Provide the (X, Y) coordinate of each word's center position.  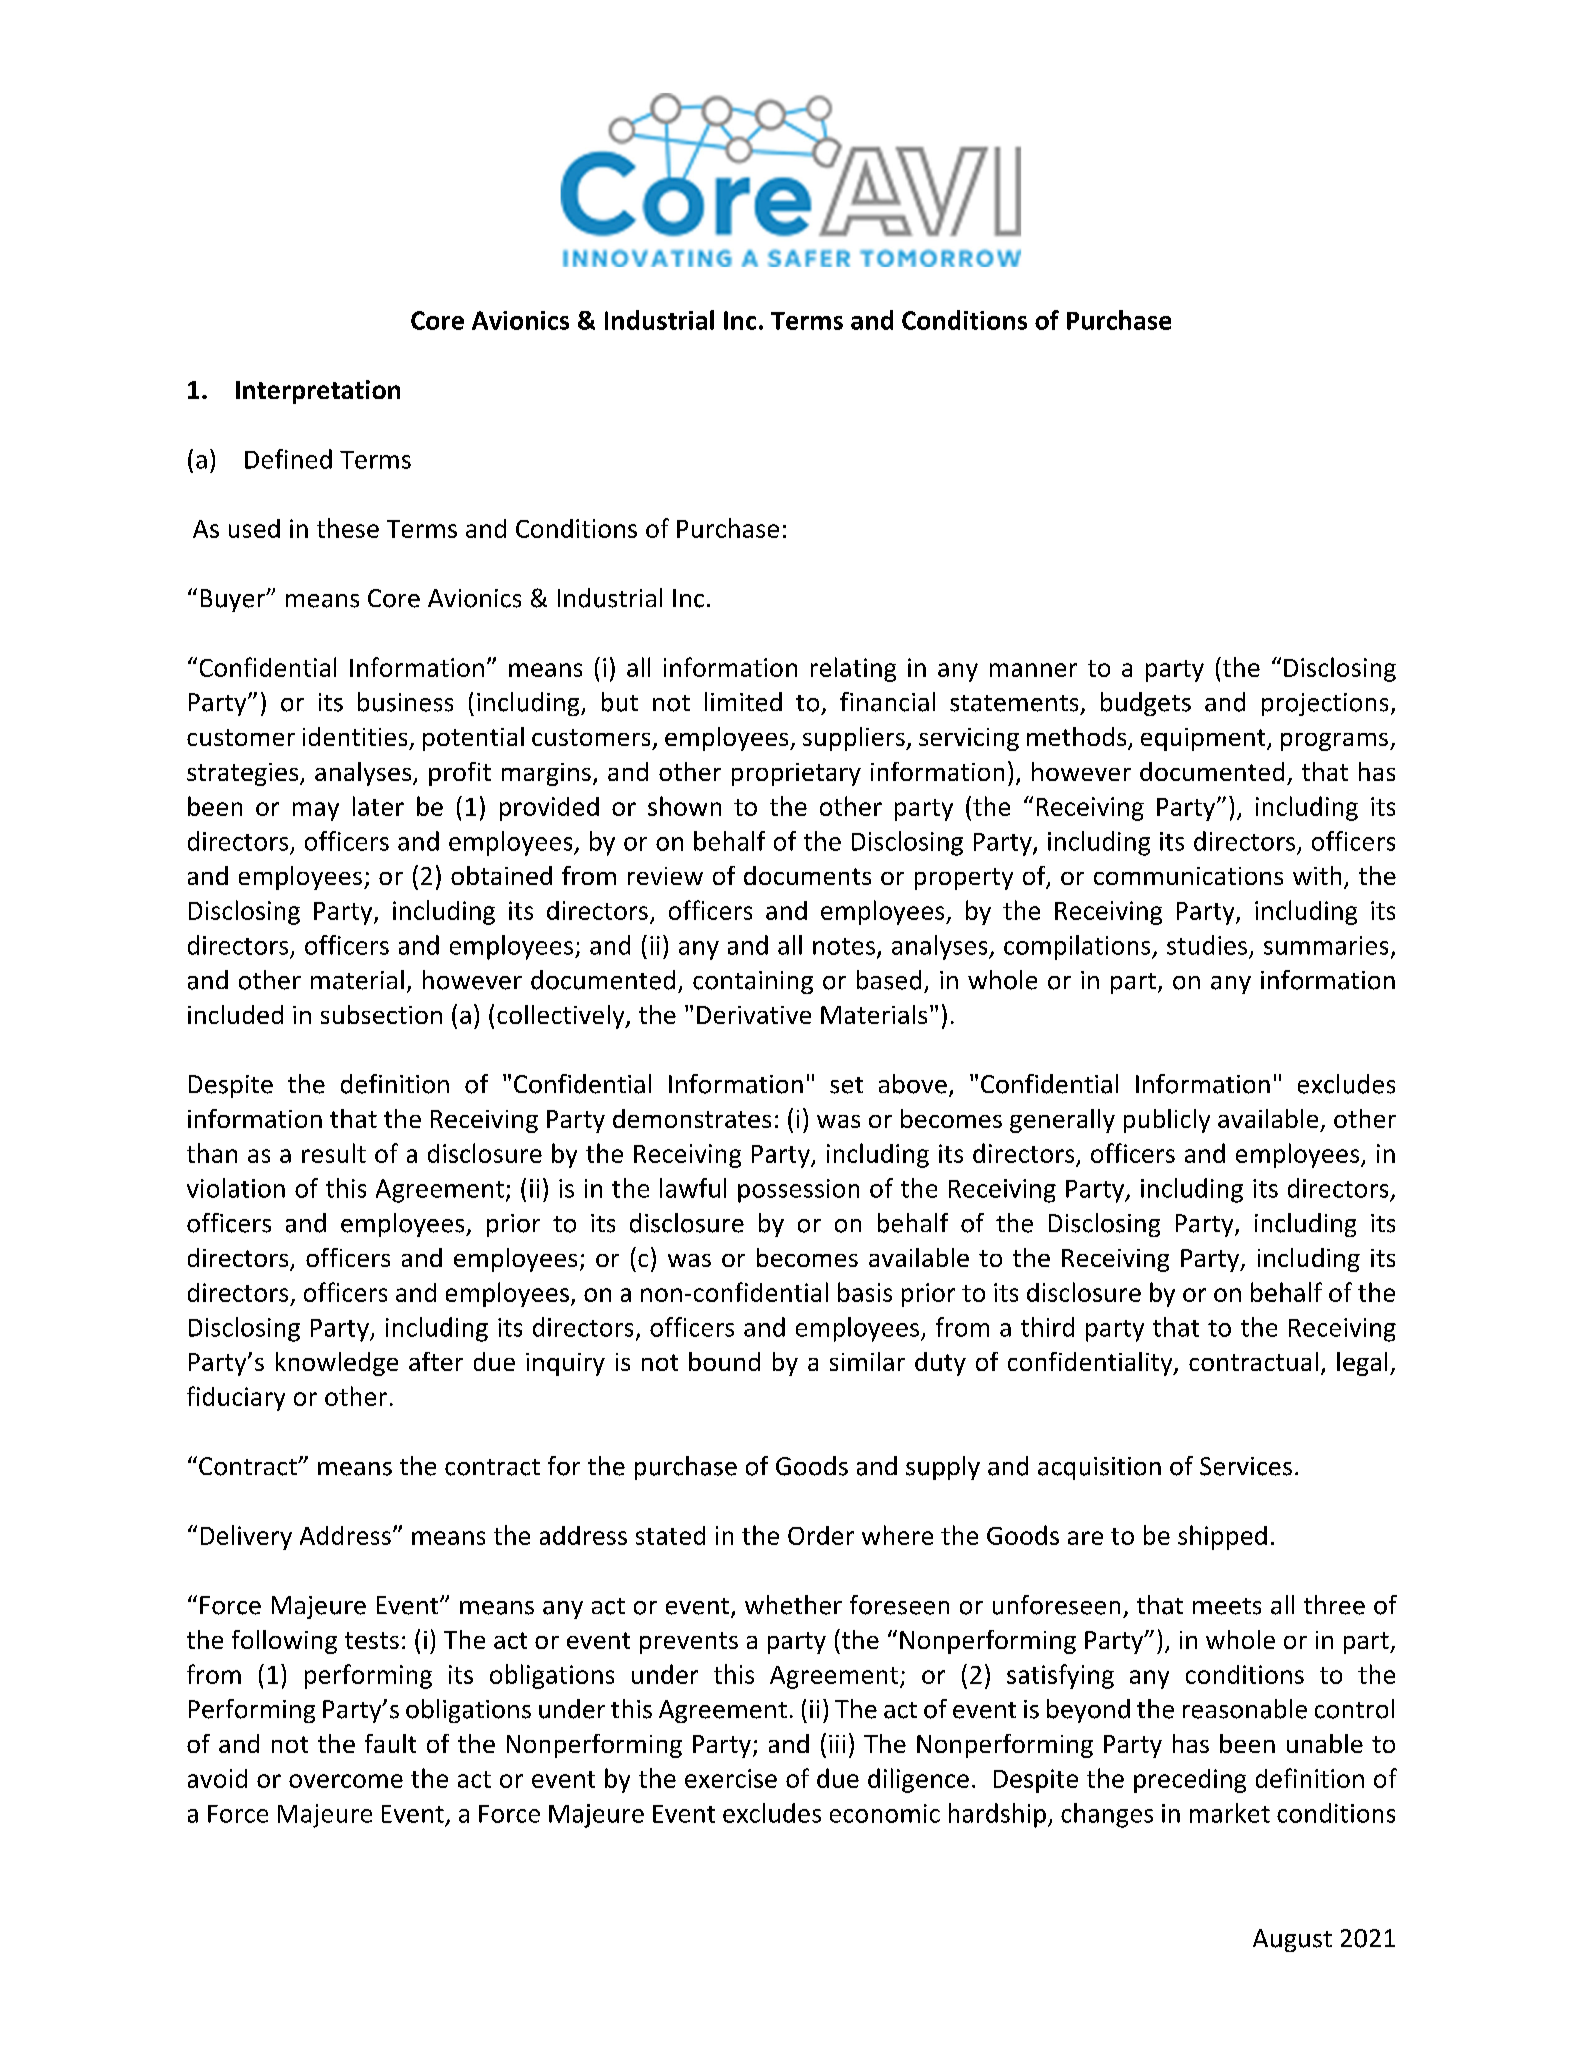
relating (853, 669)
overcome (346, 1781)
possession (798, 1191)
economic (885, 1813)
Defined (288, 459)
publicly (1167, 1121)
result (334, 1153)
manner (1033, 670)
